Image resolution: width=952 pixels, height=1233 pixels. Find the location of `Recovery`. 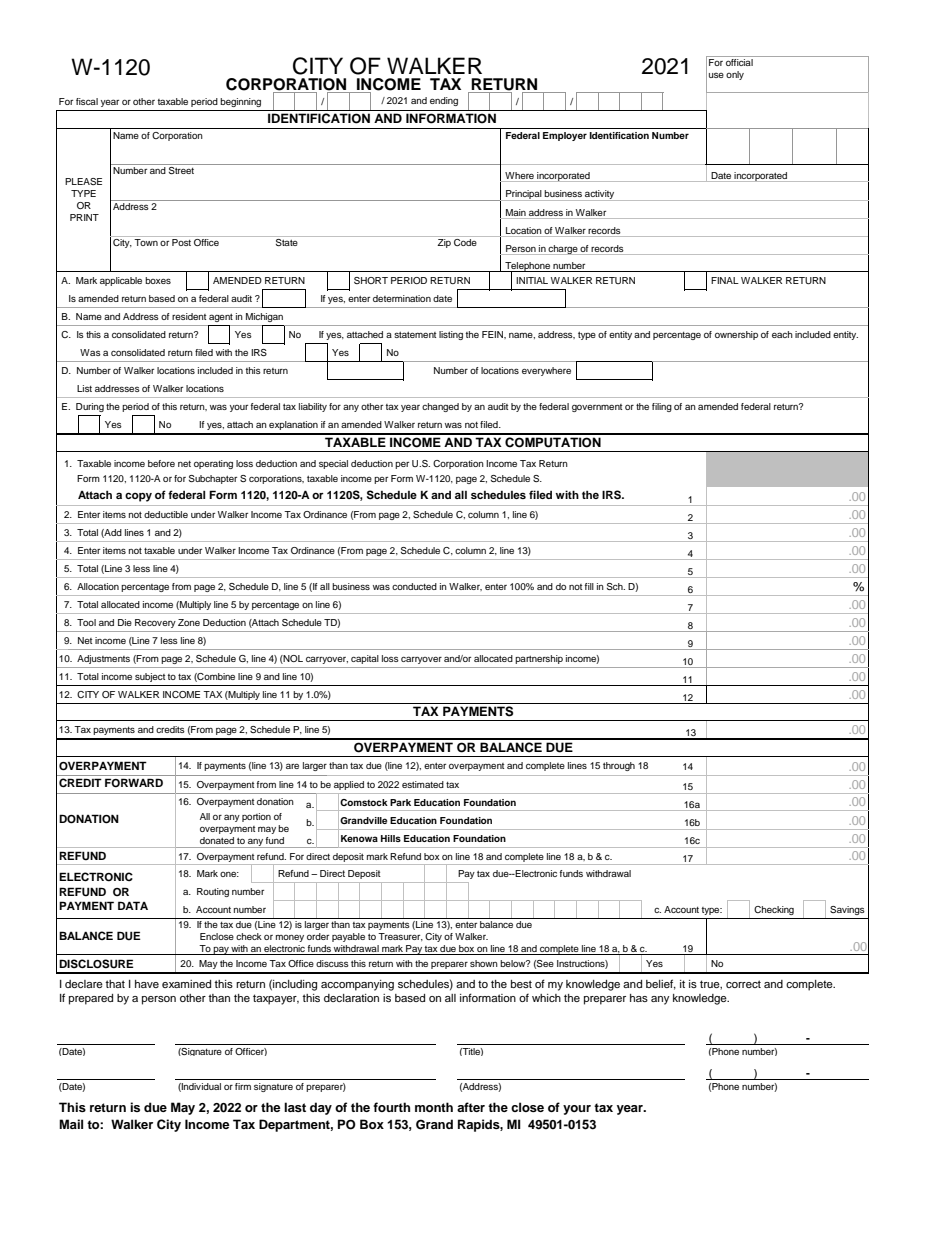

Recovery is located at coordinates (155, 623).
